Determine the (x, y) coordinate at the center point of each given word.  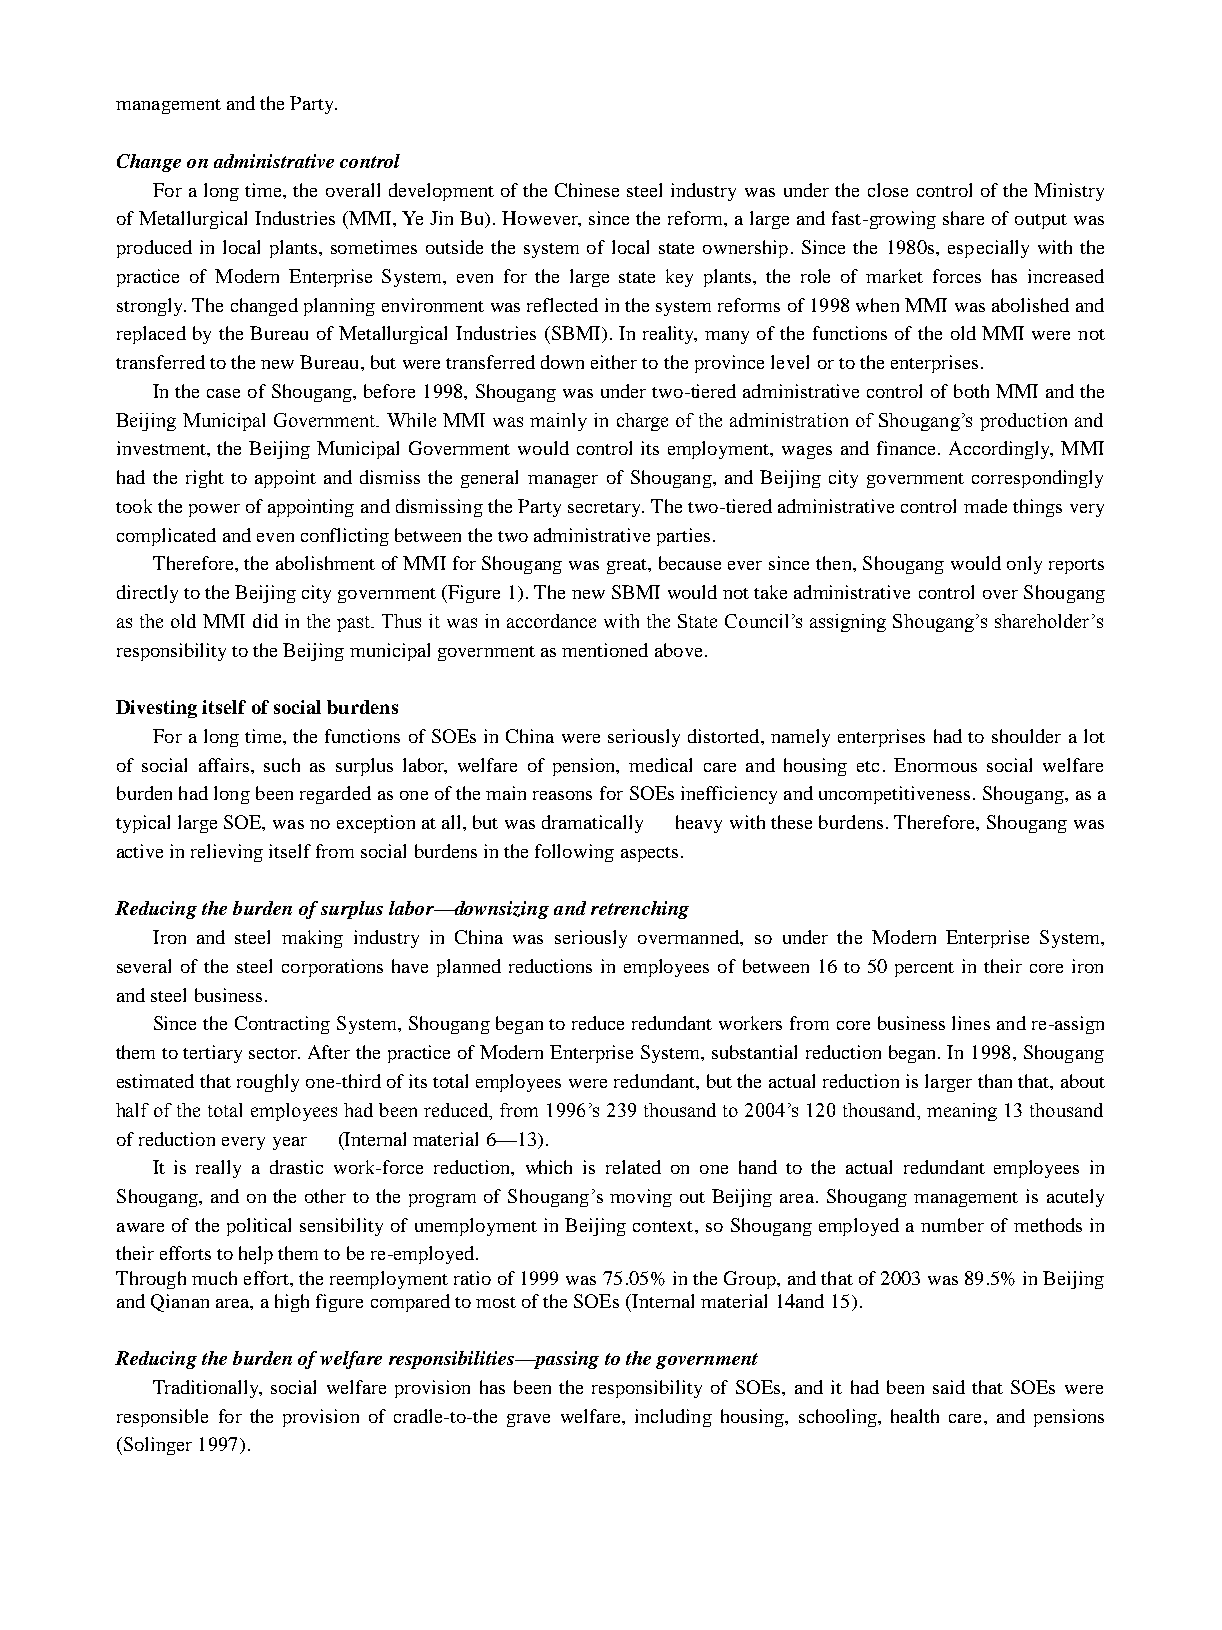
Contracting (282, 1025)
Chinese (587, 190)
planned (469, 968)
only (1024, 565)
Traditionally (207, 1389)
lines (971, 1023)
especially (988, 249)
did (265, 621)
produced (154, 249)
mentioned (605, 650)
